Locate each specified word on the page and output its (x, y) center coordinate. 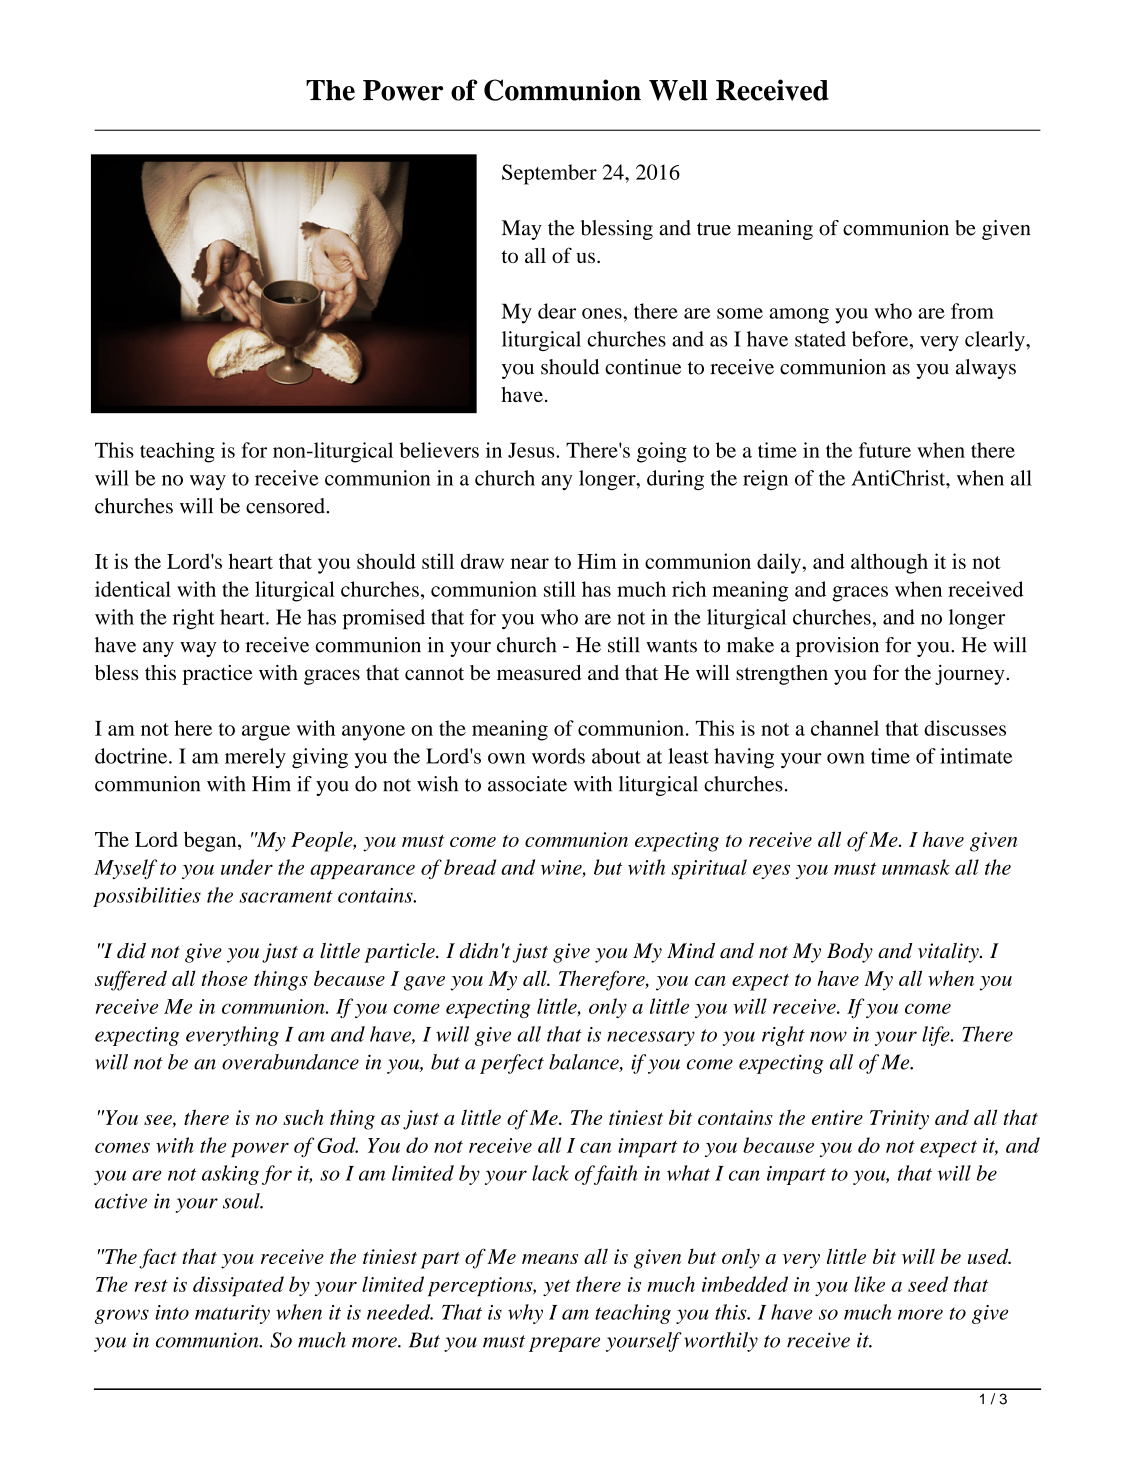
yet (557, 1288)
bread (470, 867)
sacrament (286, 896)
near (530, 563)
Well (678, 90)
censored (286, 506)
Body (850, 953)
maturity (232, 1314)
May (521, 230)
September (549, 174)
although (889, 563)
